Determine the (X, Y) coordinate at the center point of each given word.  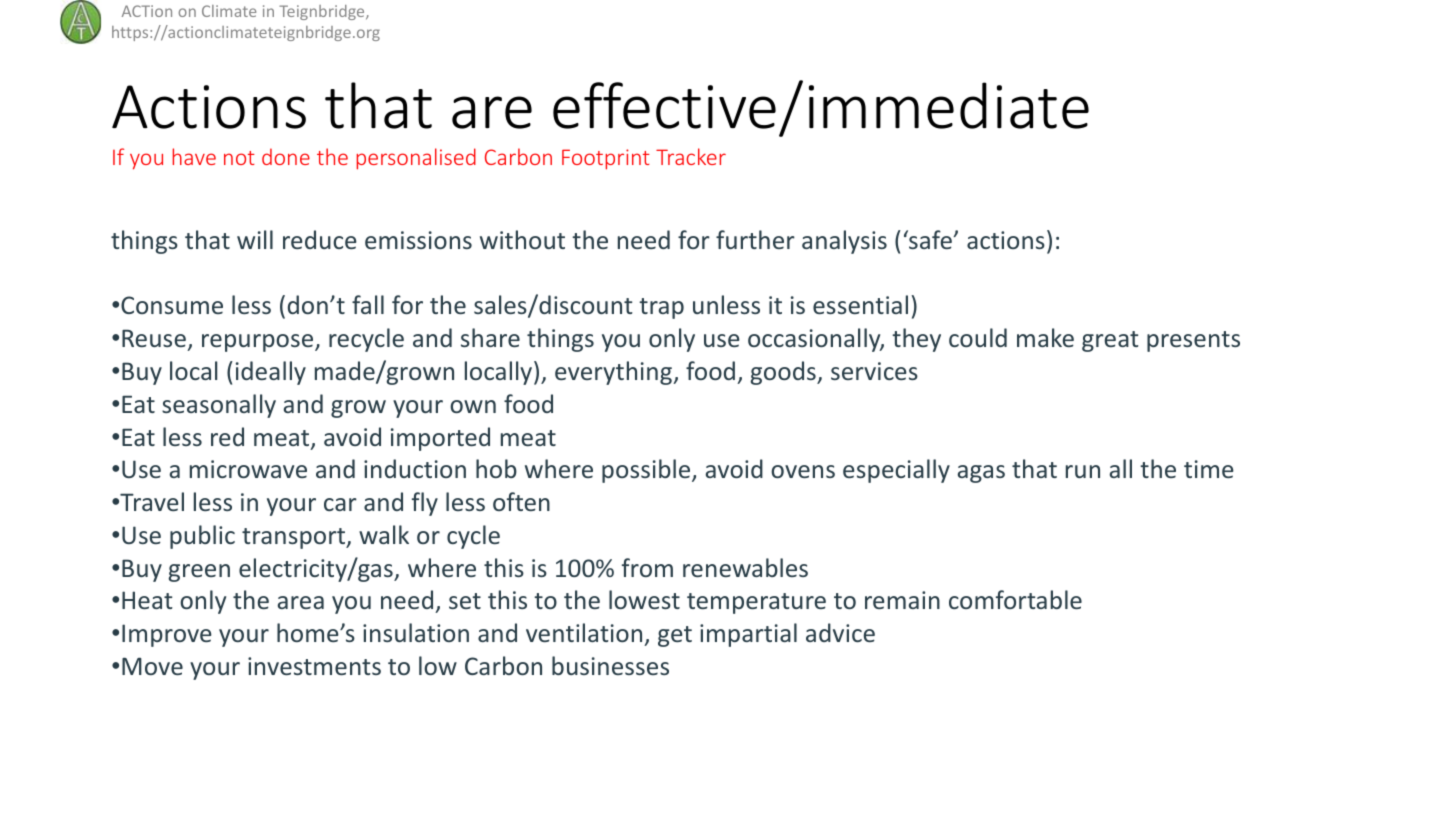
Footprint (606, 159)
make (1045, 337)
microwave (248, 469)
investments (314, 666)
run (1083, 471)
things (560, 340)
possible (647, 471)
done (286, 156)
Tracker (691, 156)
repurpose (259, 343)
